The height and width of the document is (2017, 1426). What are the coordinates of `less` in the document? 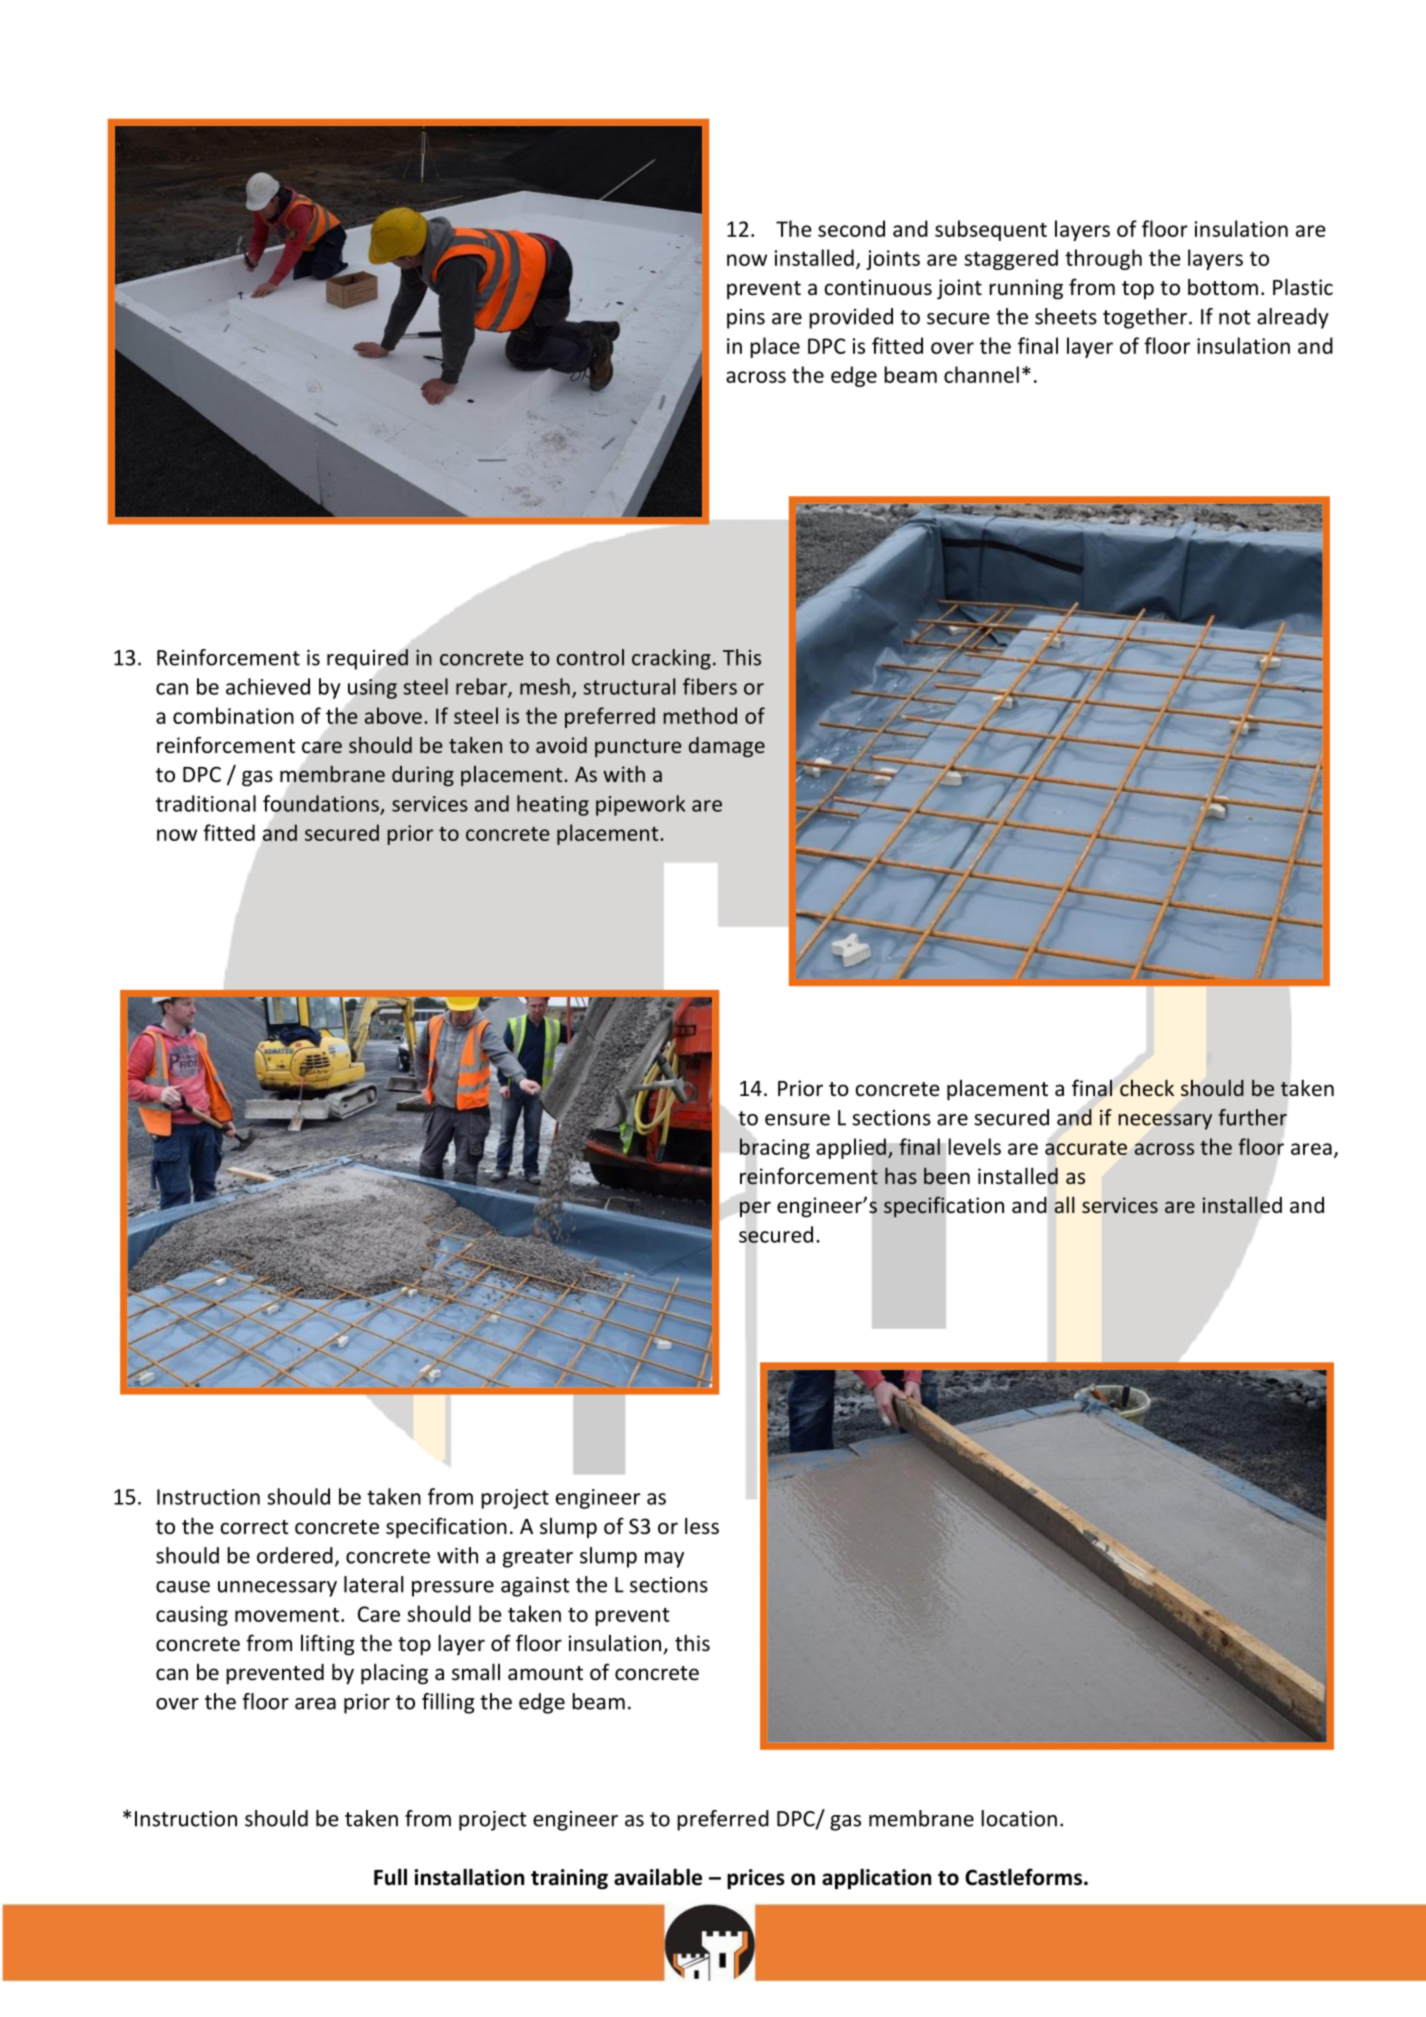 It's located at (702, 1526).
